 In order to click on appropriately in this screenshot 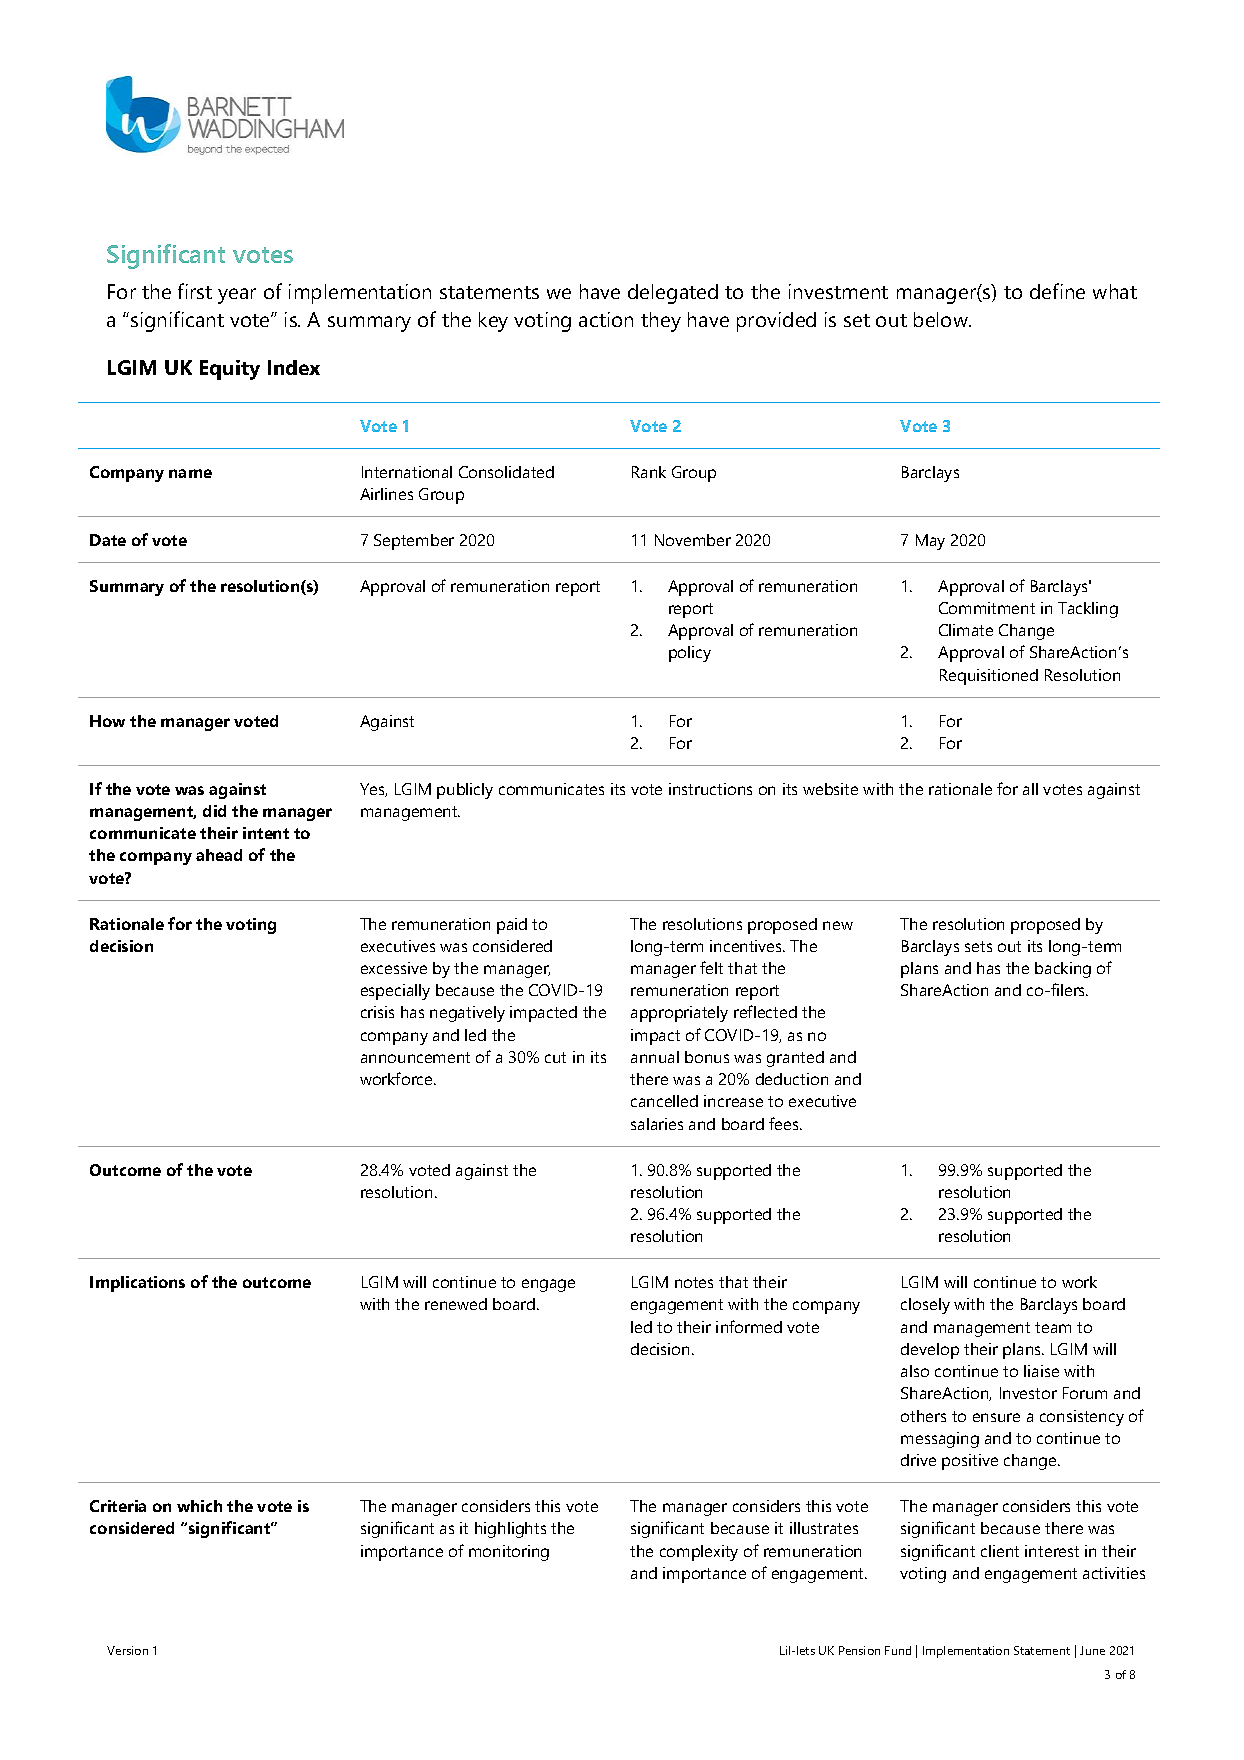, I will do `click(679, 1014)`.
